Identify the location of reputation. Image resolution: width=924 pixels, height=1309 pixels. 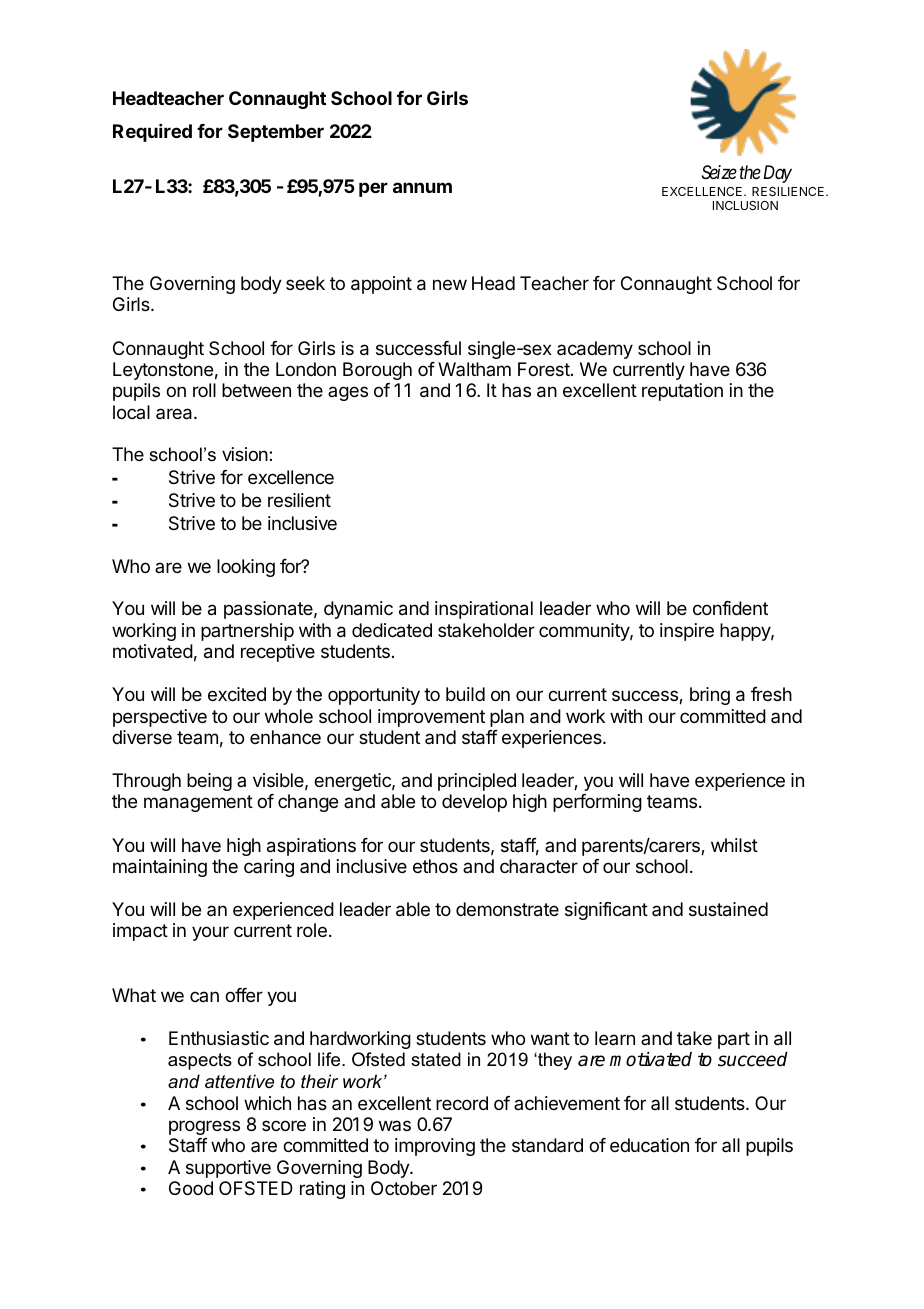
(682, 392).
